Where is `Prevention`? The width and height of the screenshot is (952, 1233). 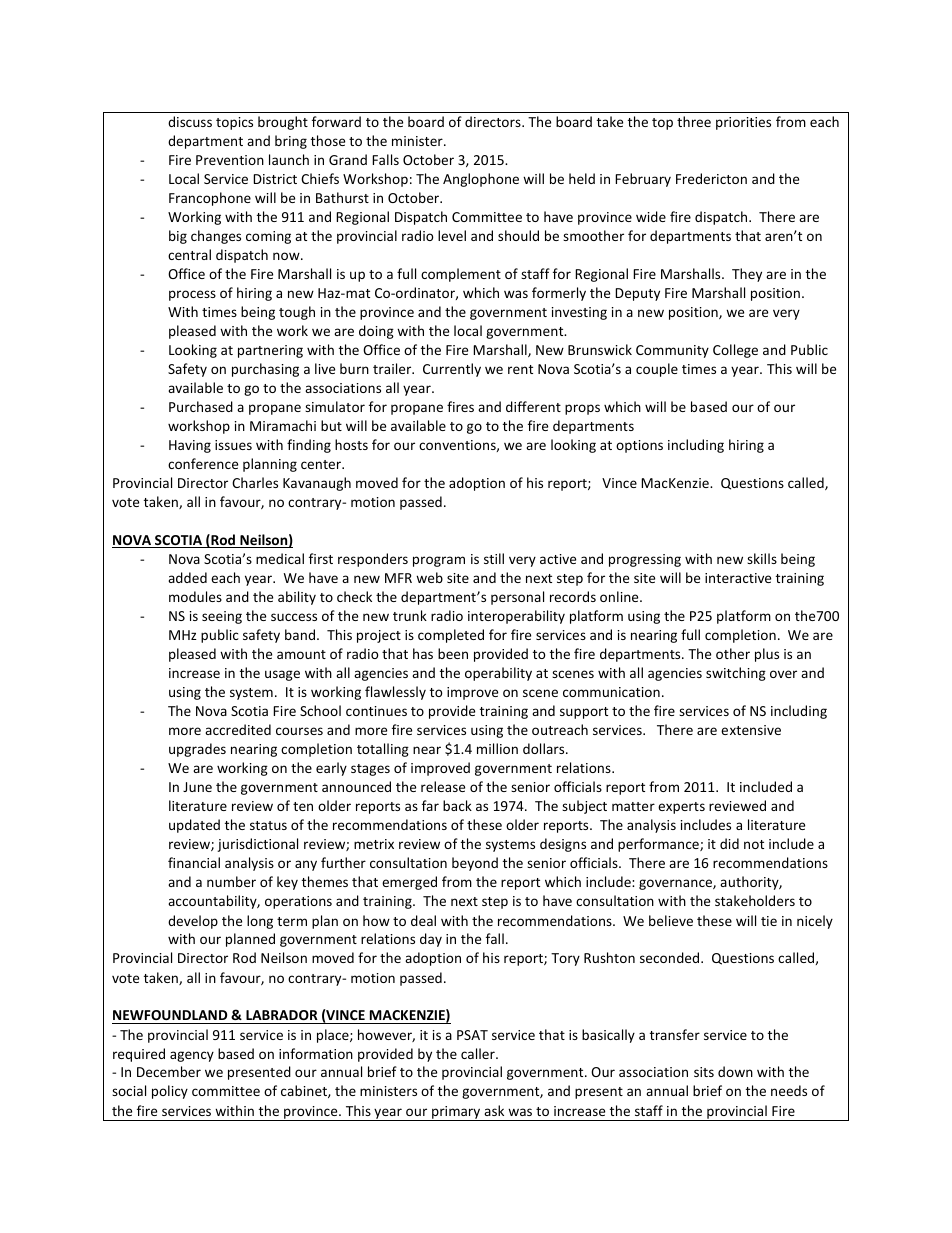 Prevention is located at coordinates (230, 160).
